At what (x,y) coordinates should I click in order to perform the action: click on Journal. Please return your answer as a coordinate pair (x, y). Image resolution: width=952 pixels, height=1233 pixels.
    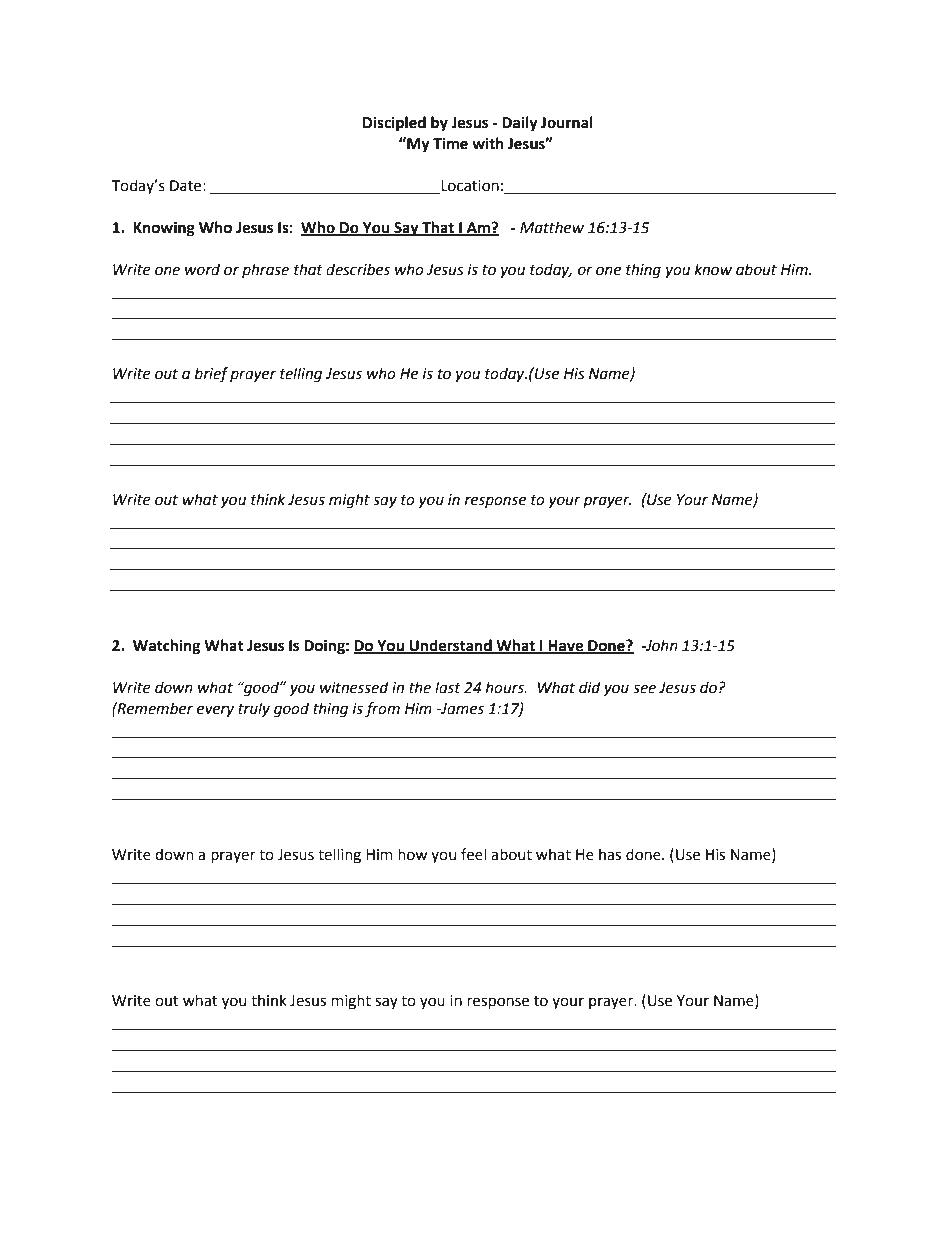
    Looking at the image, I should click on (567, 122).
